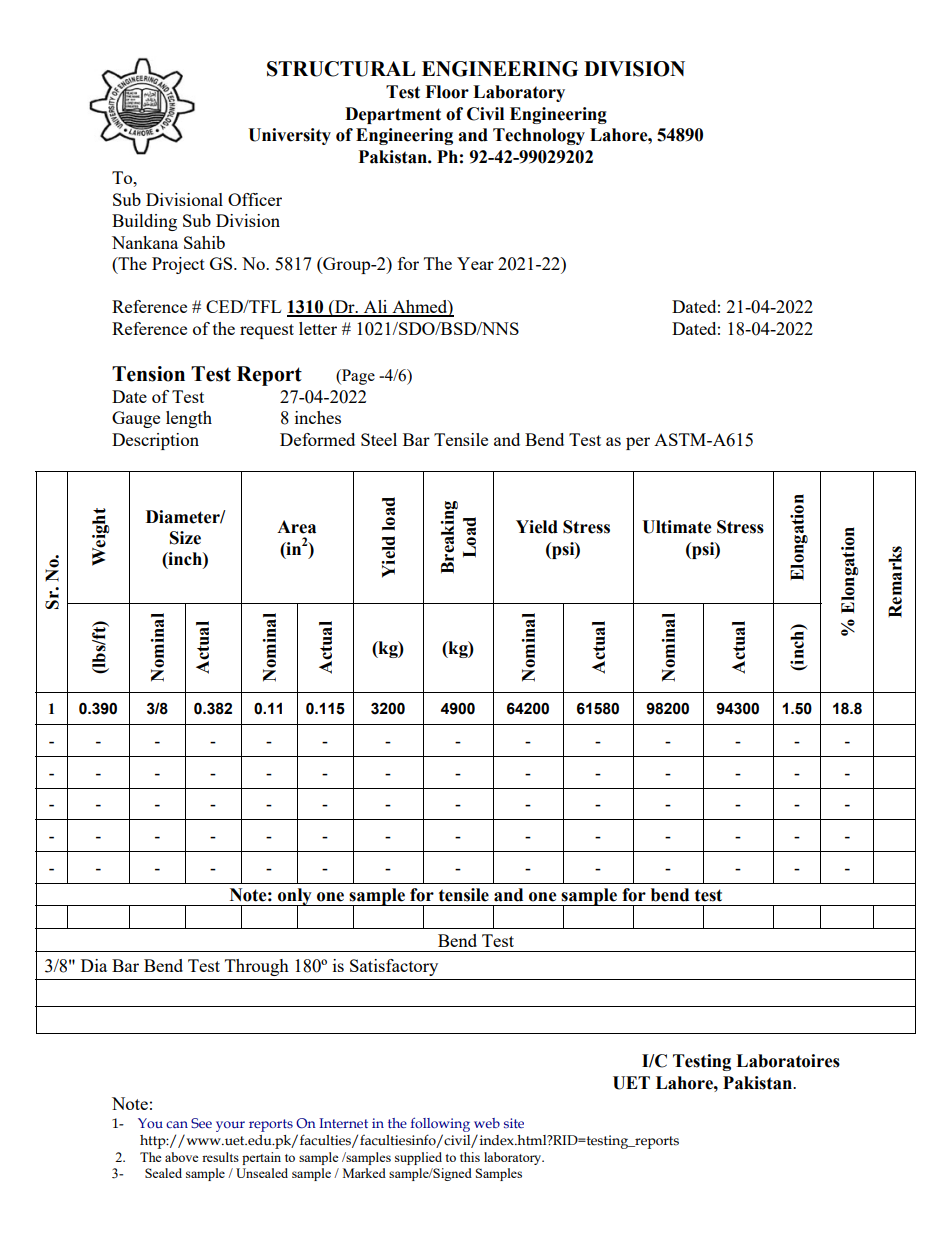 Image resolution: width=952 pixels, height=1233 pixels. Describe the element at coordinates (539, 136) in the screenshot. I see `Technology` at that location.
